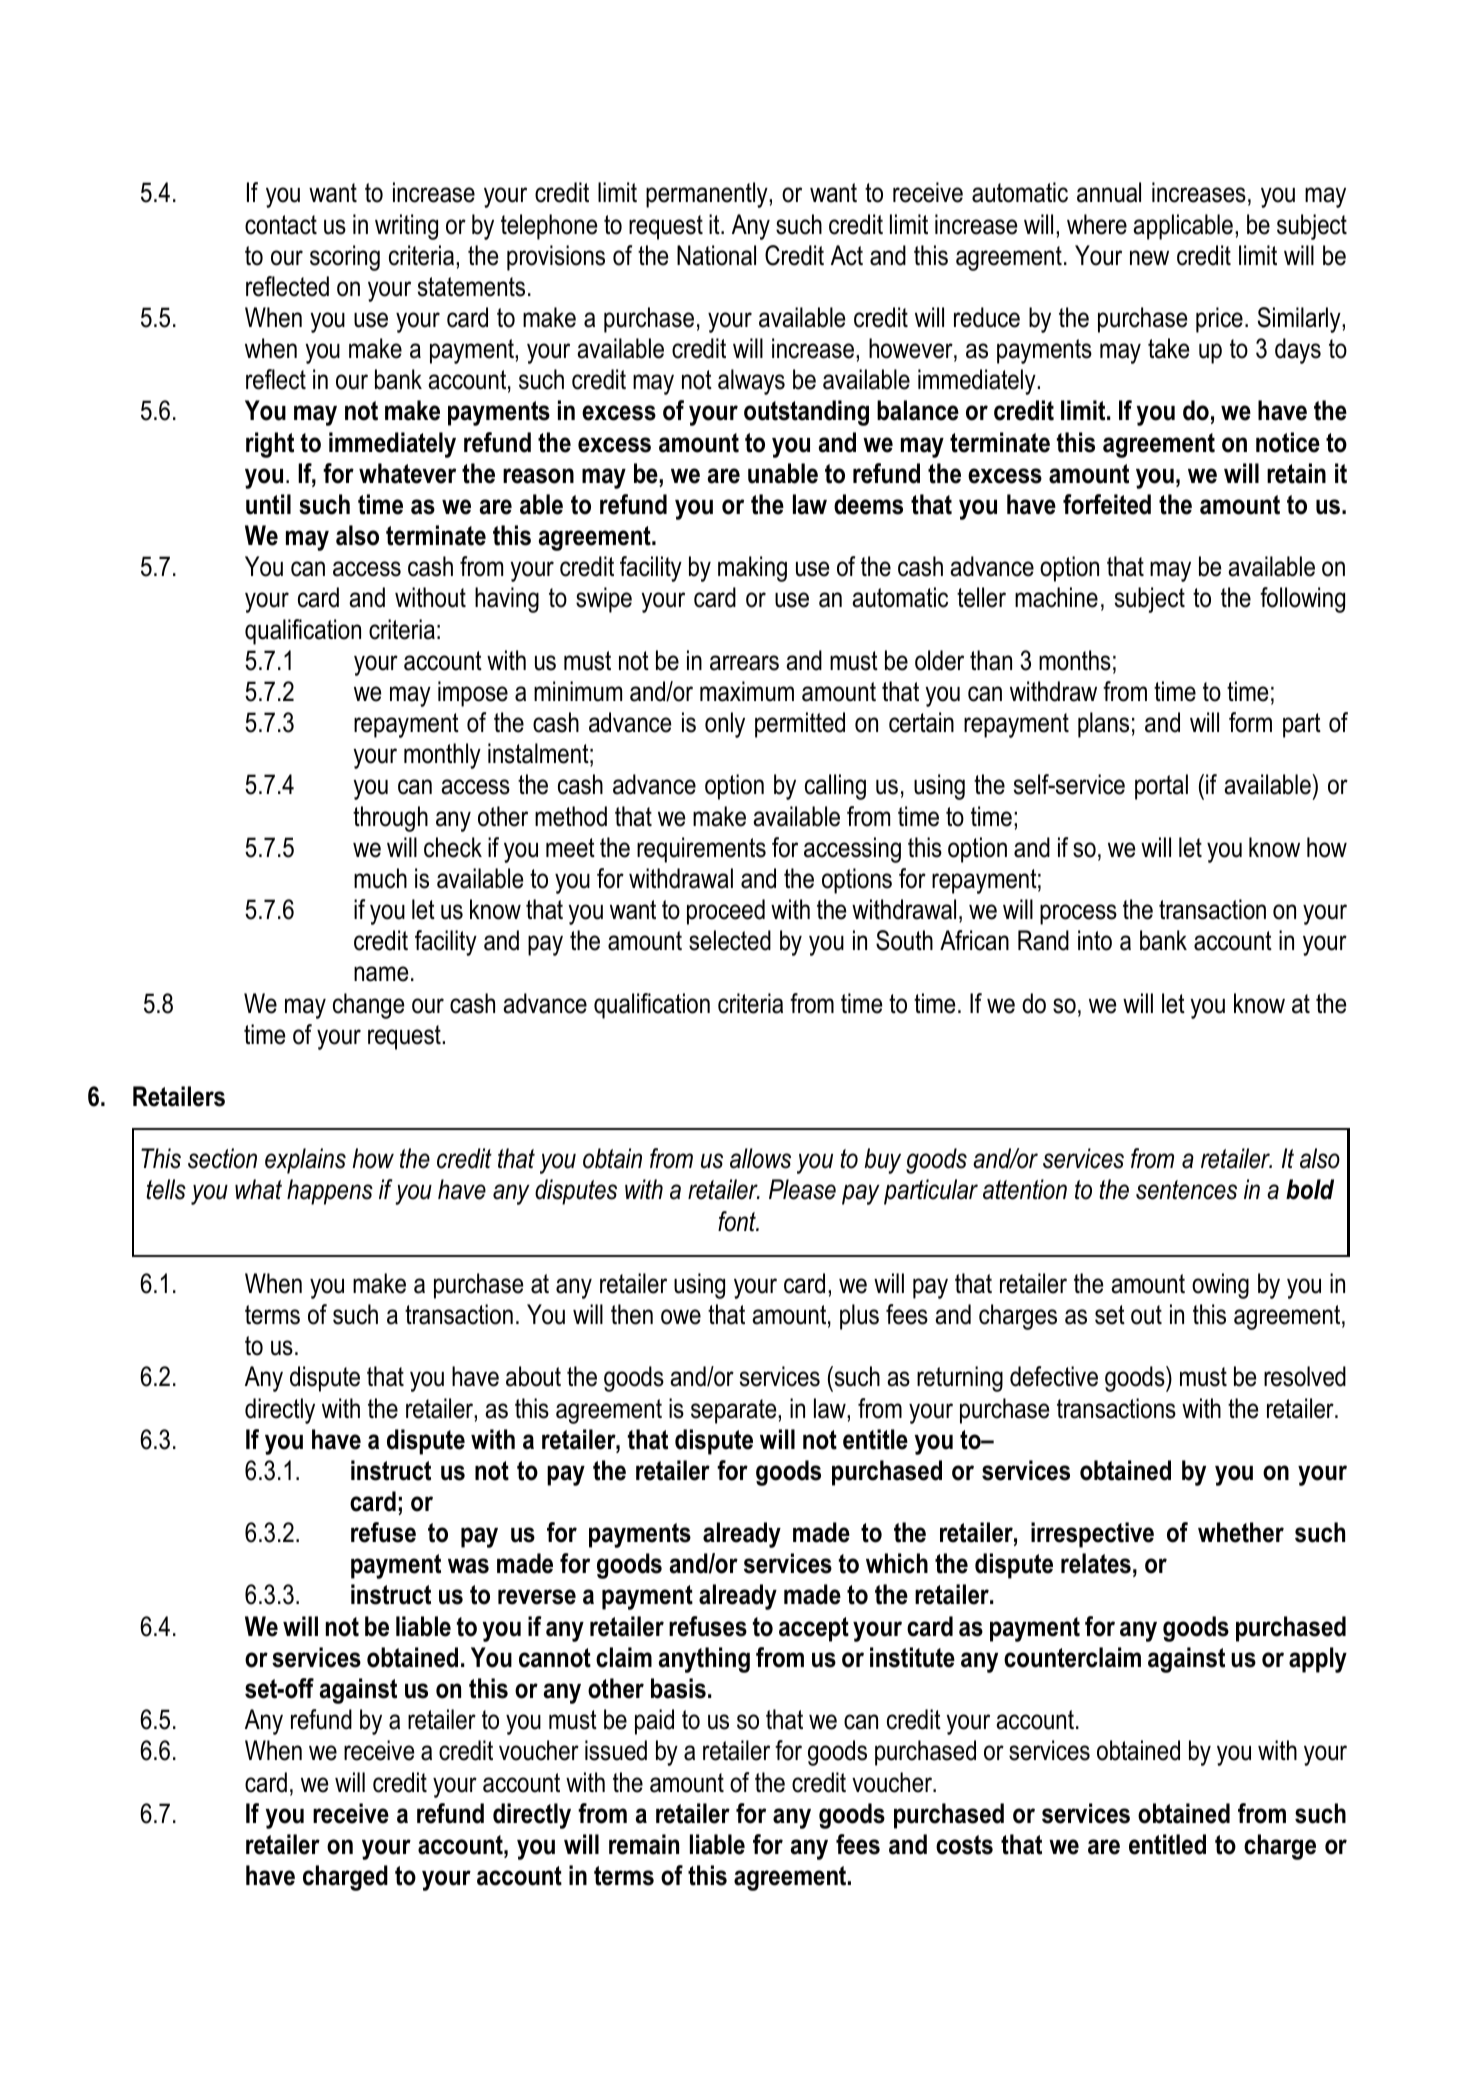 This page has height=2078, width=1469. What do you see at coordinates (281, 225) in the page?
I see `contact` at bounding box center [281, 225].
